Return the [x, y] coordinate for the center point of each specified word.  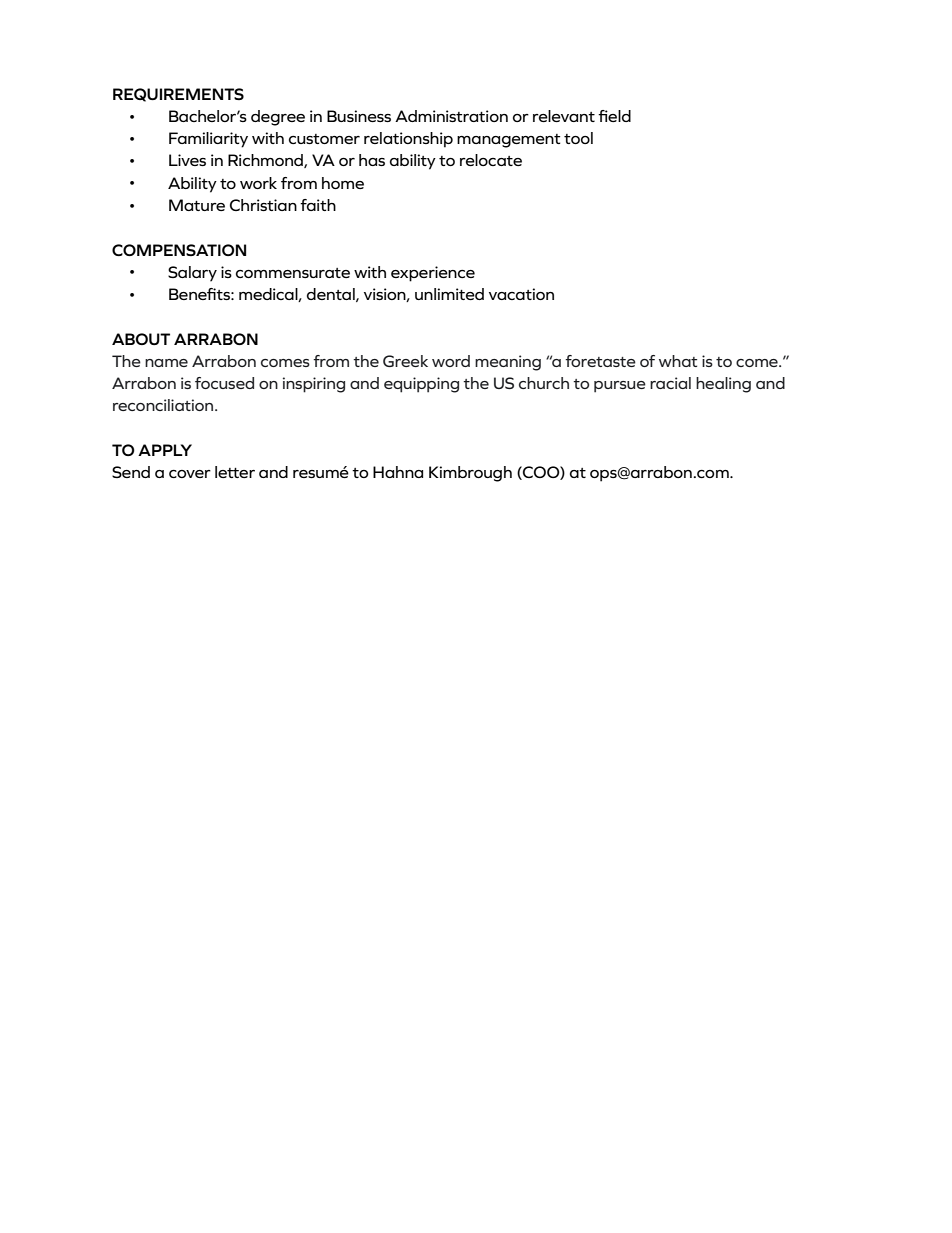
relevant [564, 116]
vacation [521, 294]
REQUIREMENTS [178, 95]
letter [235, 472]
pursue [620, 387]
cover [190, 474]
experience [433, 274]
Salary [192, 274]
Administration [451, 116]
